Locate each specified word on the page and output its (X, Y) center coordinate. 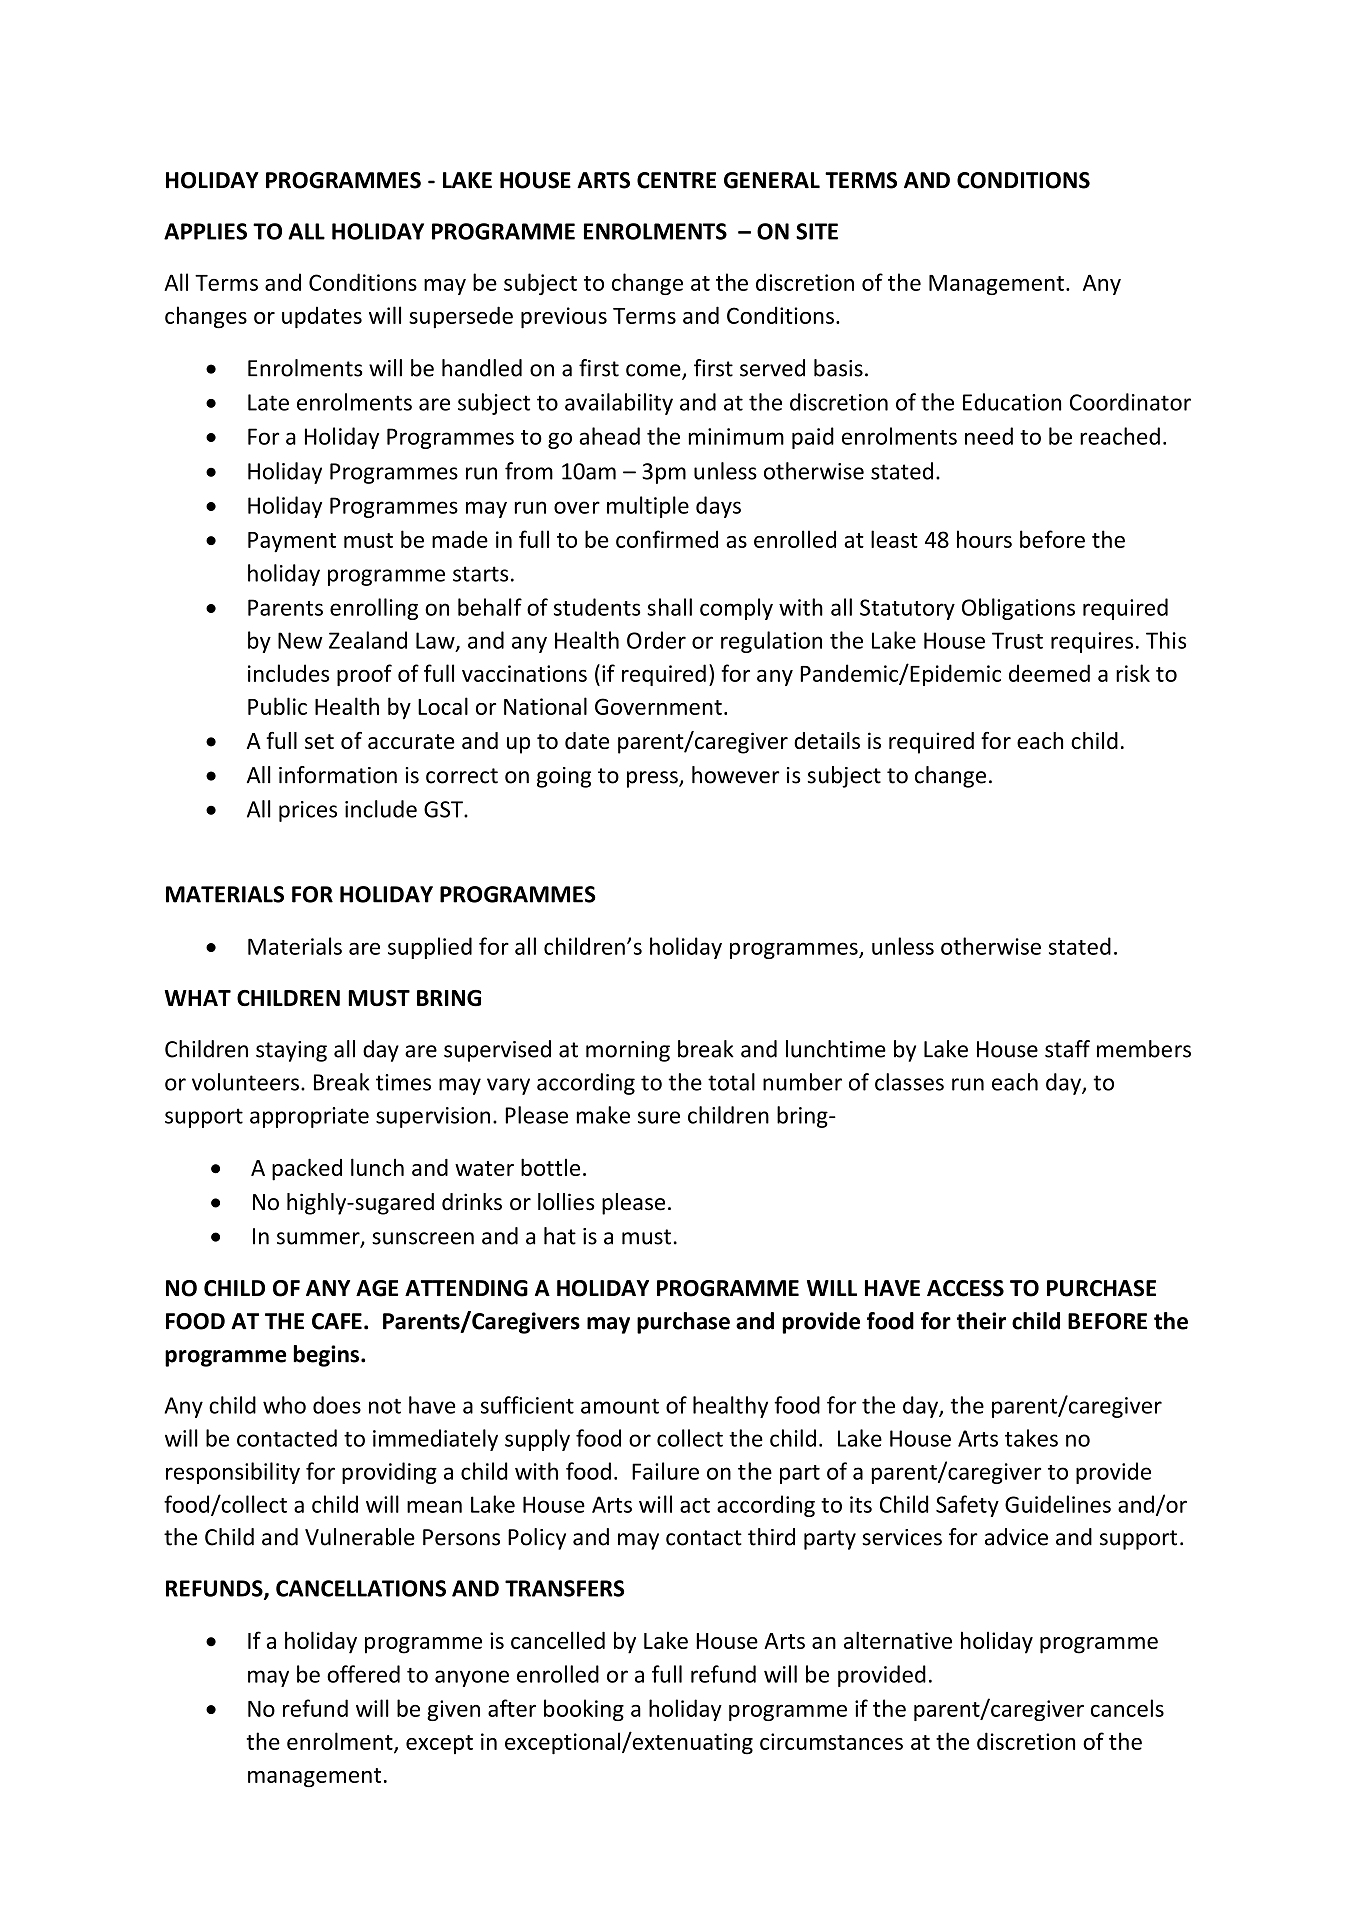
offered (363, 1674)
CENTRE (676, 180)
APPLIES (205, 231)
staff (1067, 1049)
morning (628, 1051)
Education (1012, 402)
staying (291, 1051)
